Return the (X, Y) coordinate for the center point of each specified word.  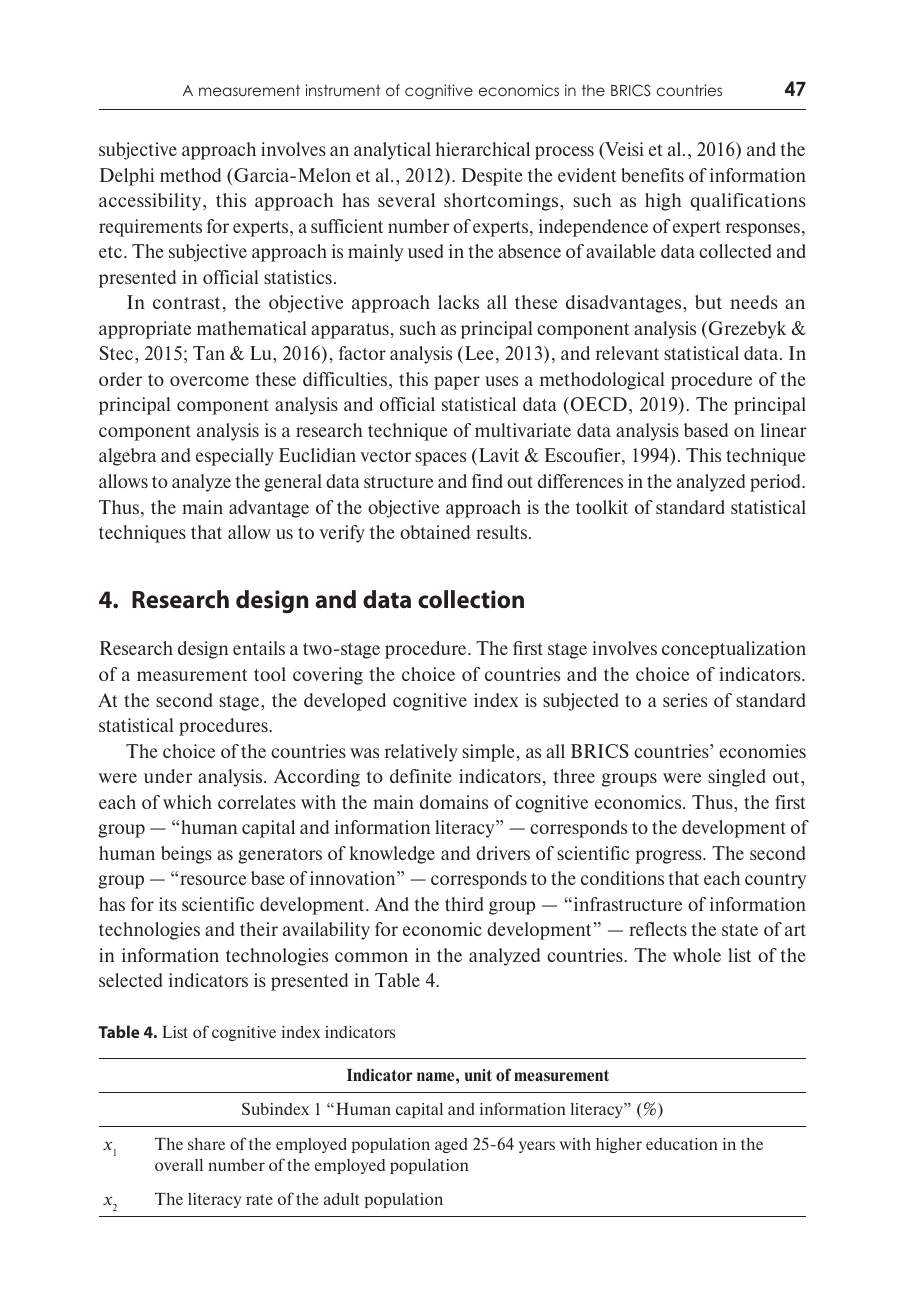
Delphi (127, 177)
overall (179, 1165)
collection (471, 599)
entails (259, 648)
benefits (652, 175)
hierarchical (482, 149)
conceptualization (734, 650)
